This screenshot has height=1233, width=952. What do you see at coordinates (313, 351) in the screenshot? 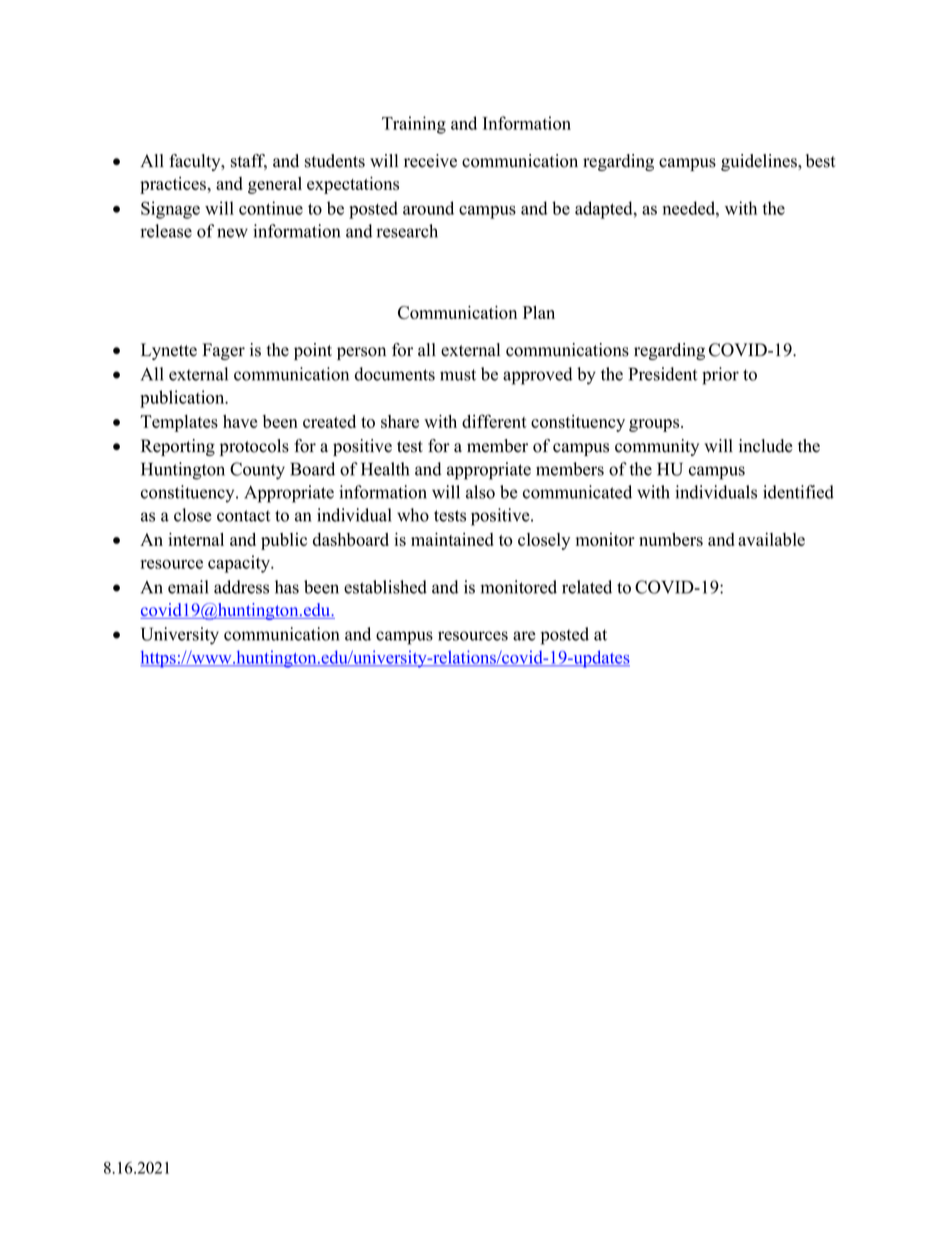
I see `point` at bounding box center [313, 351].
